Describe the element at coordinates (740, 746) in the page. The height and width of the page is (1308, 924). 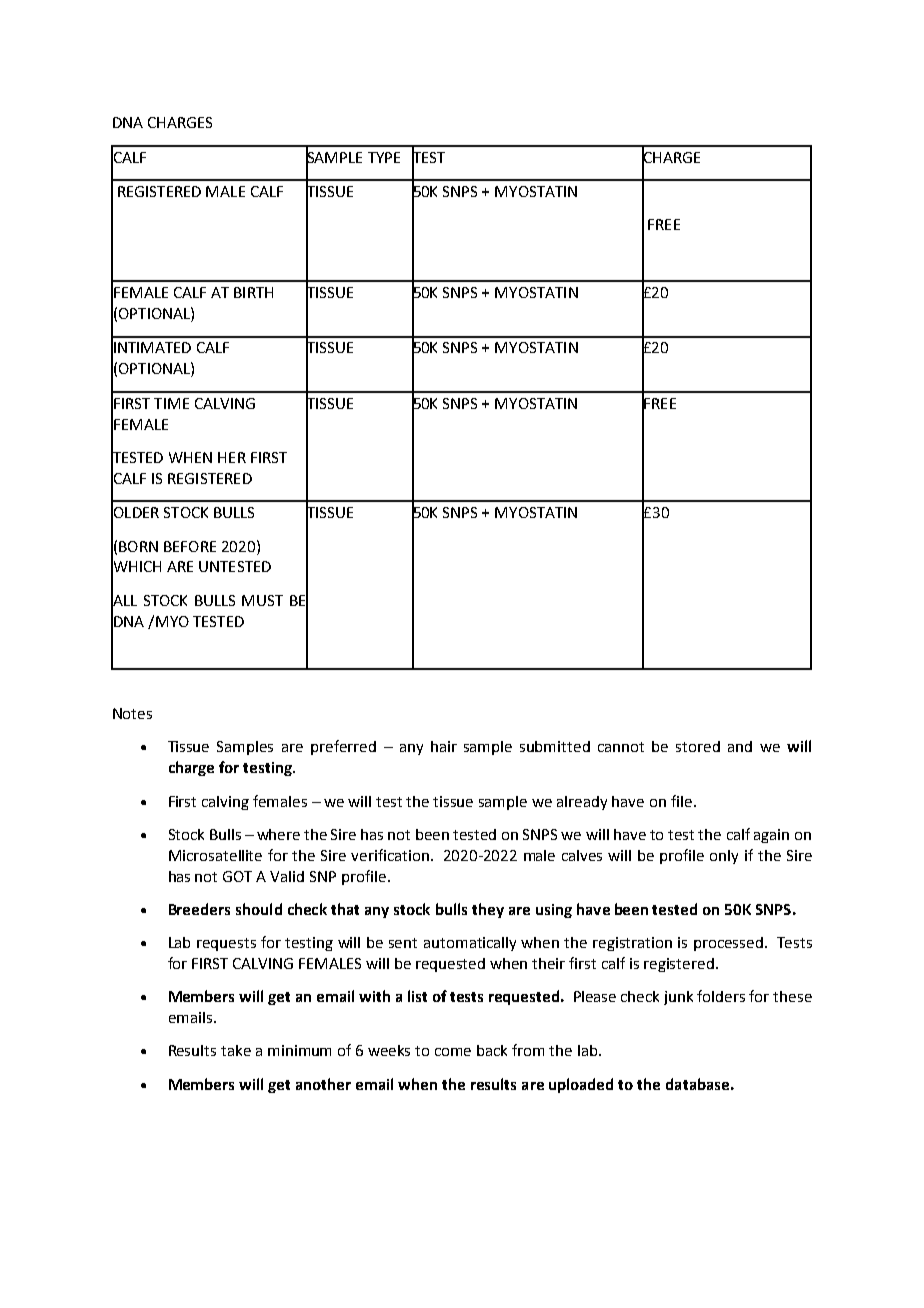
I see `and` at that location.
